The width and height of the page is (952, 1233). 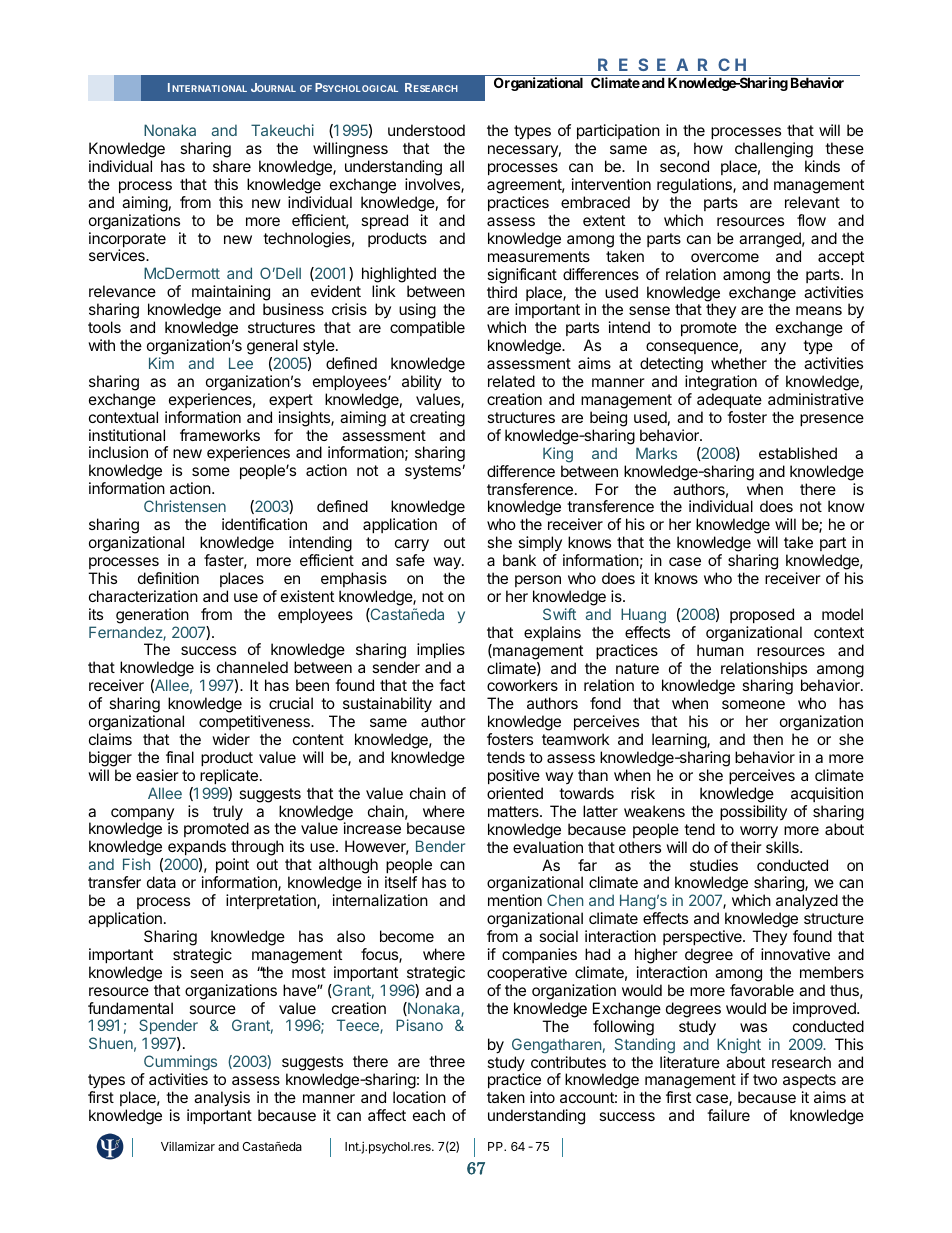 I want to click on implies, so click(x=441, y=652).
